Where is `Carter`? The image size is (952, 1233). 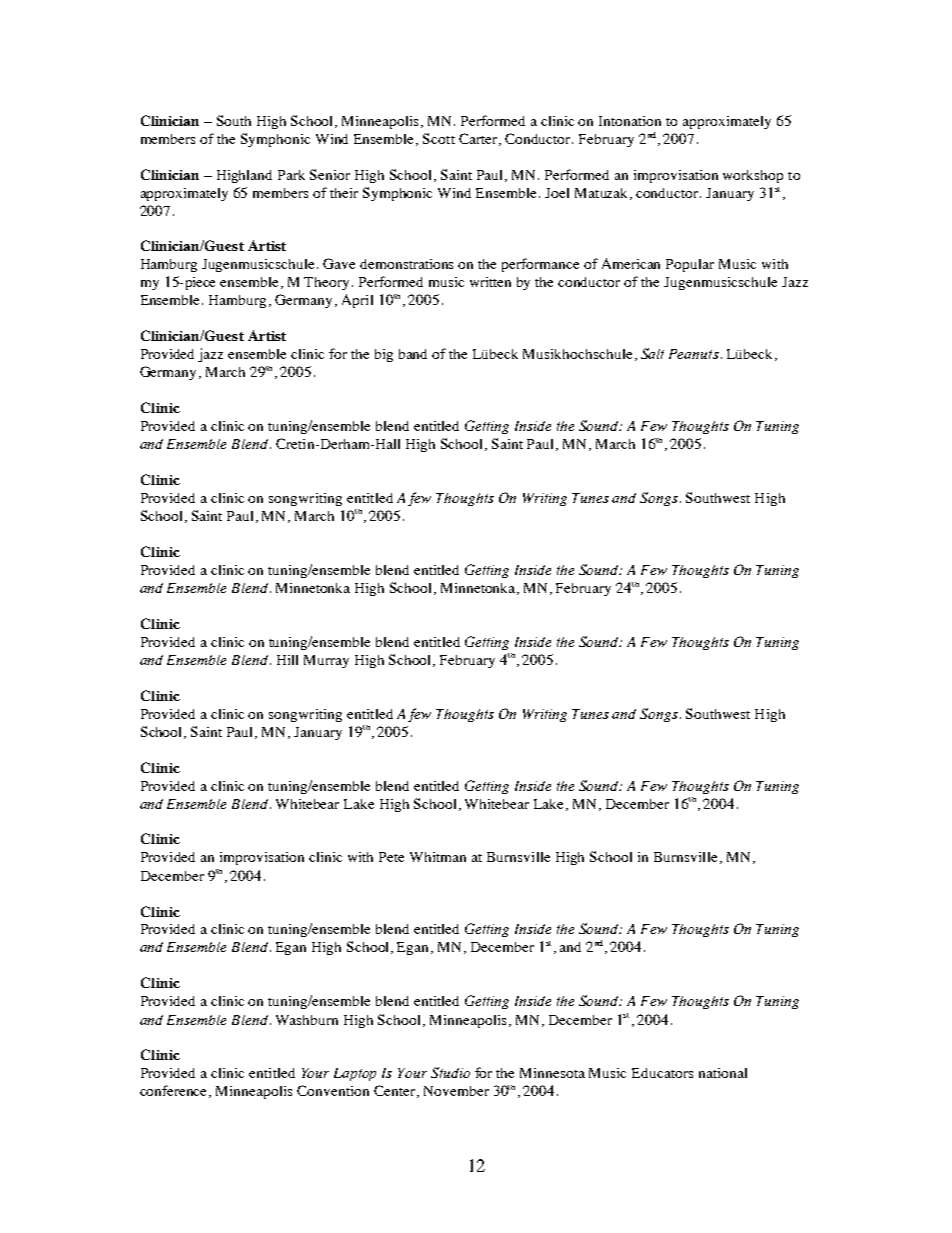 Carter is located at coordinates (479, 139).
